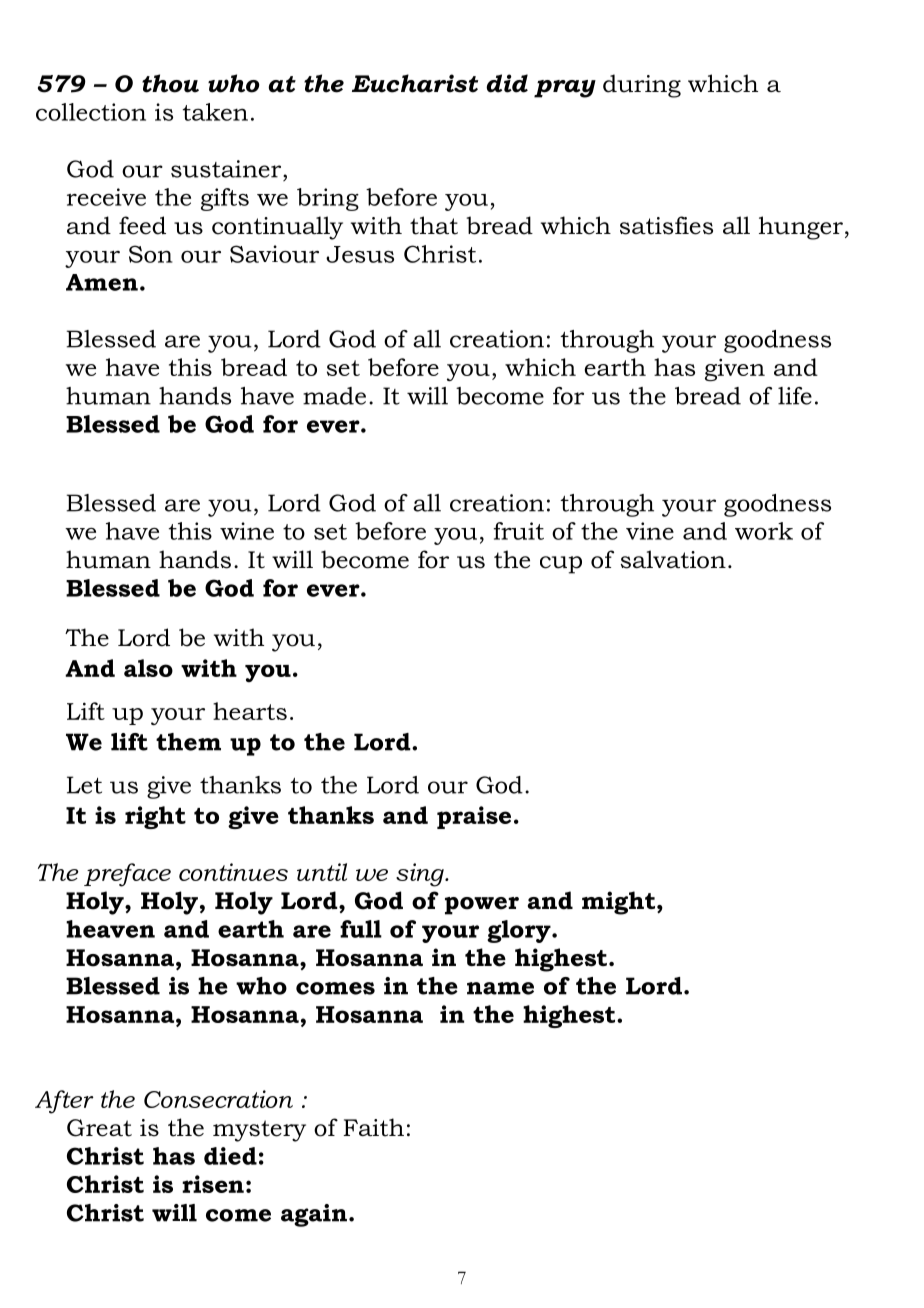 The height and width of the page is (1308, 924). Describe the element at coordinates (482, 906) in the page. I see `power` at that location.
